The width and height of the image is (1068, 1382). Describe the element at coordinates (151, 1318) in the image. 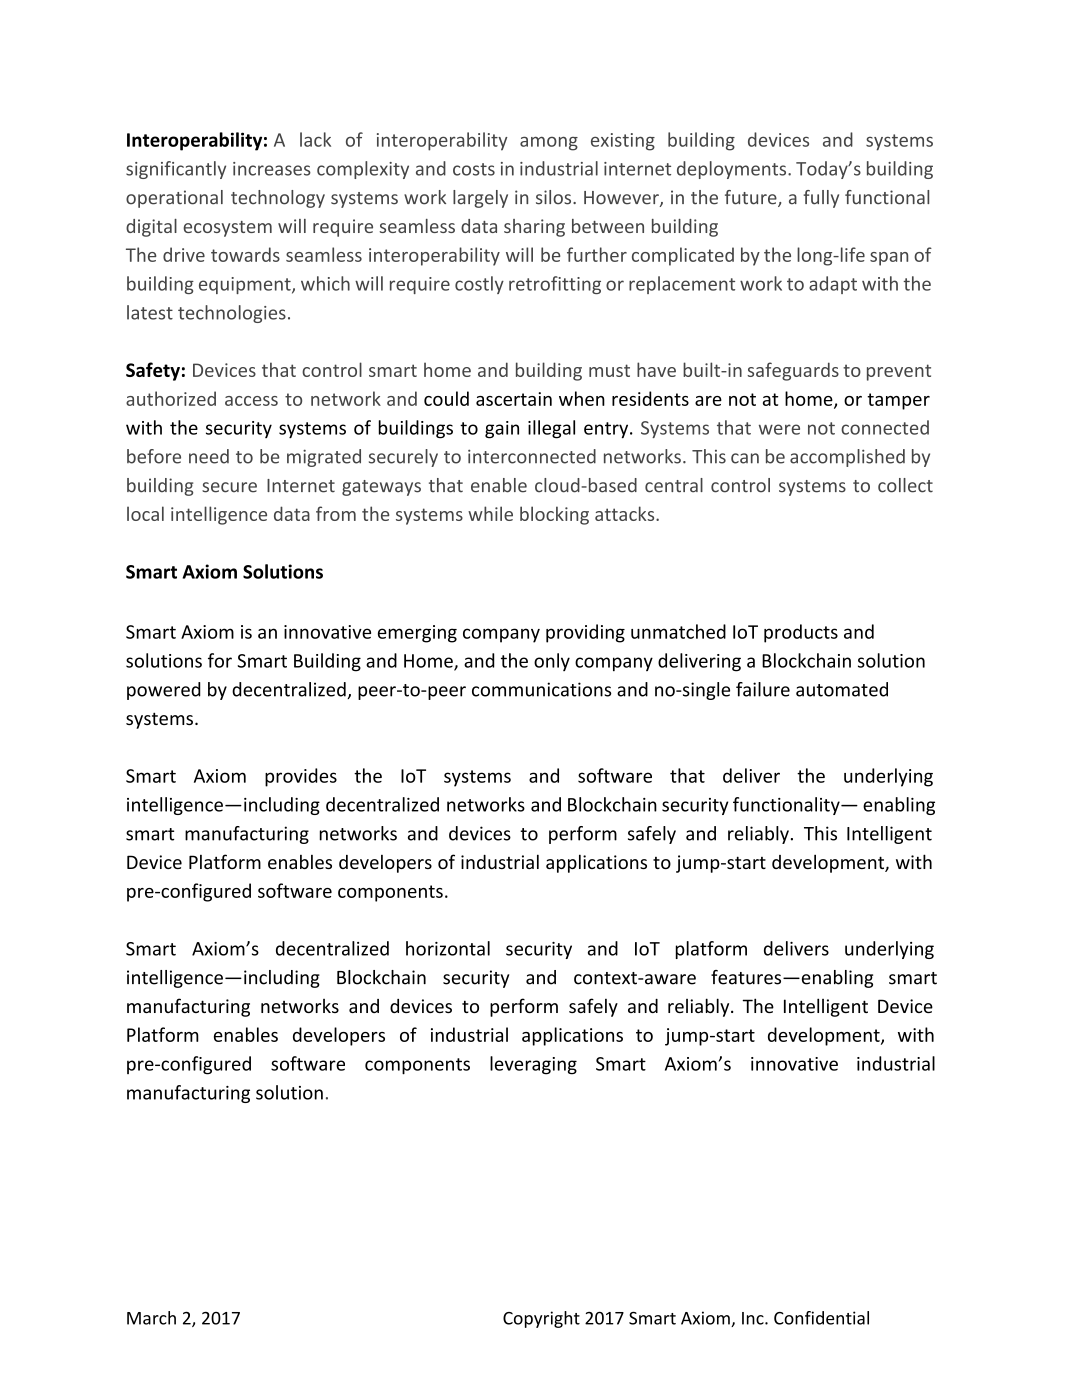

I see `March` at that location.
